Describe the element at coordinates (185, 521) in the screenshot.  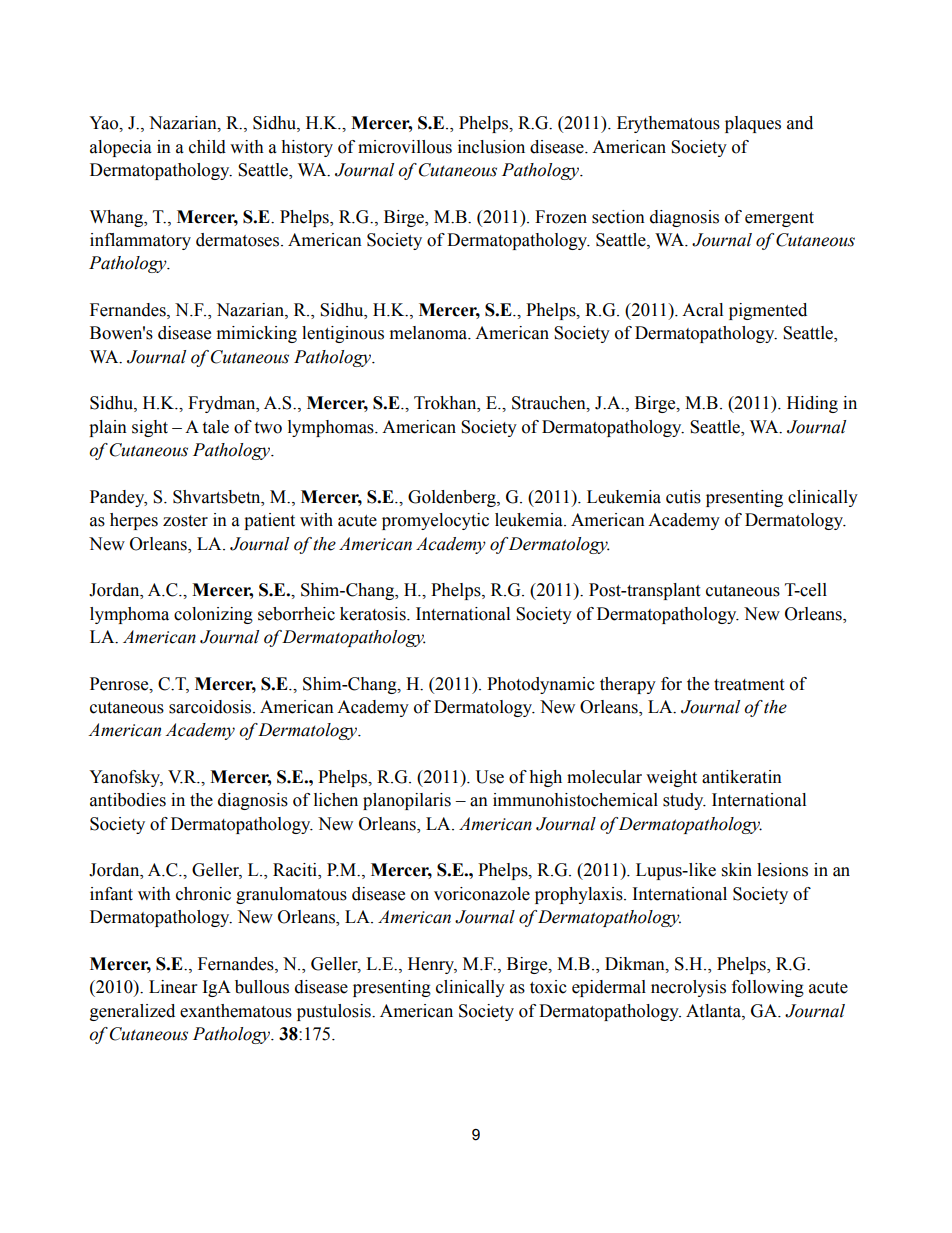
I see `zoster` at that location.
